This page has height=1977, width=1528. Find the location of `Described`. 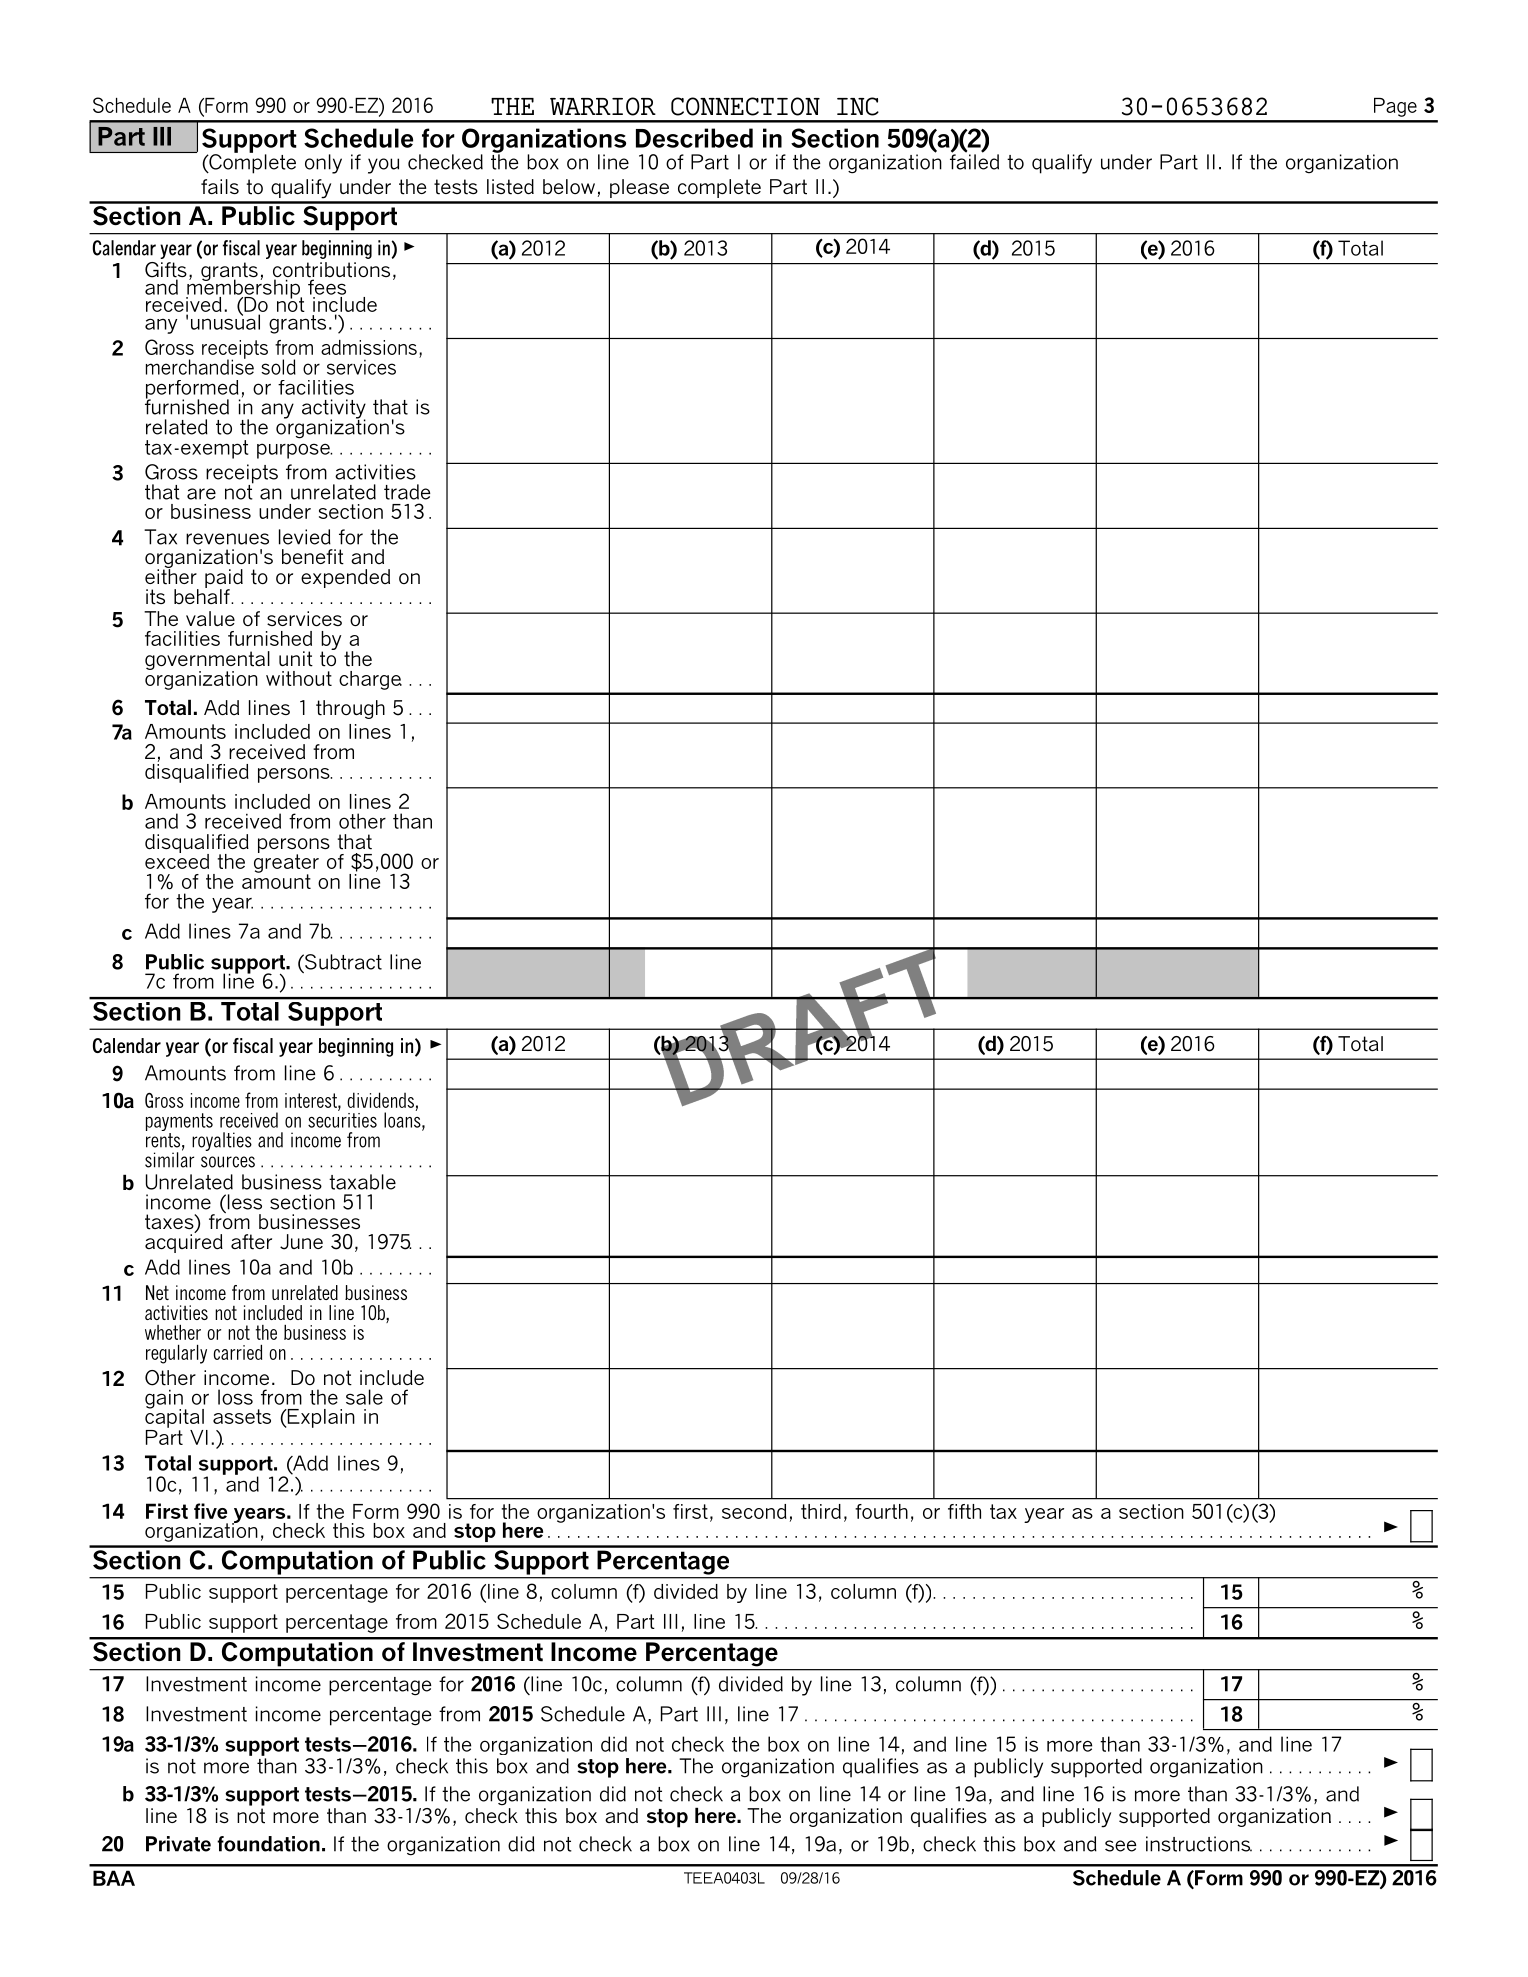

Described is located at coordinates (694, 138).
